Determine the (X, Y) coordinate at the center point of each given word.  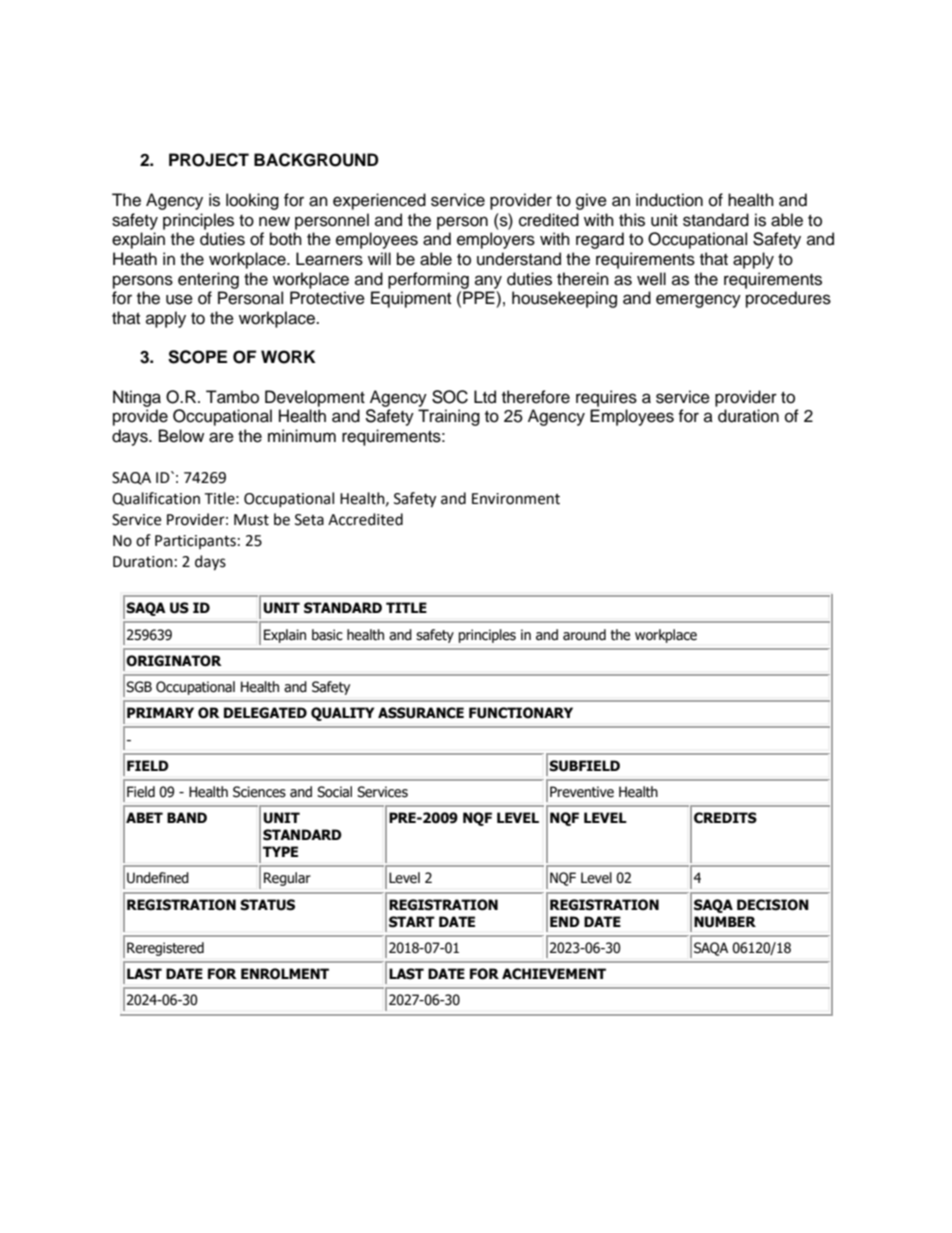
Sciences (259, 792)
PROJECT (209, 160)
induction (669, 200)
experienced (379, 201)
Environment (516, 499)
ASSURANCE (421, 713)
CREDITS (725, 818)
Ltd (485, 397)
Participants (195, 542)
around (584, 635)
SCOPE (197, 357)
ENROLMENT (285, 974)
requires (606, 398)
